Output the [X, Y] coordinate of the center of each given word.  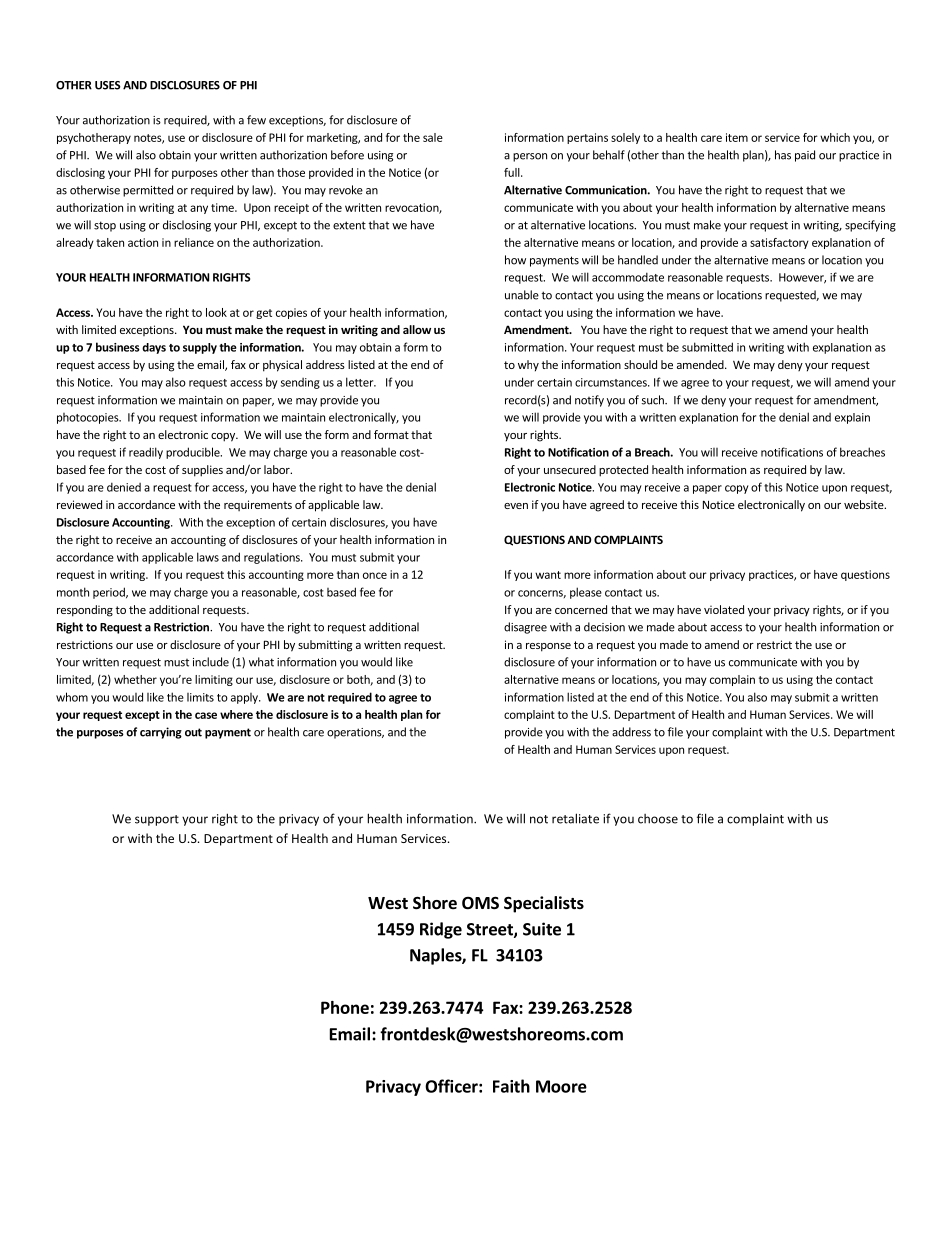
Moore [561, 1086]
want [548, 575]
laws [208, 557]
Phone [345, 1007]
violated [724, 609]
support [157, 820]
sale [433, 137]
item [737, 137]
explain [852, 418]
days [154, 348]
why [528, 366]
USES [108, 85]
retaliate [575, 818]
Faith [511, 1086]
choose [658, 819]
